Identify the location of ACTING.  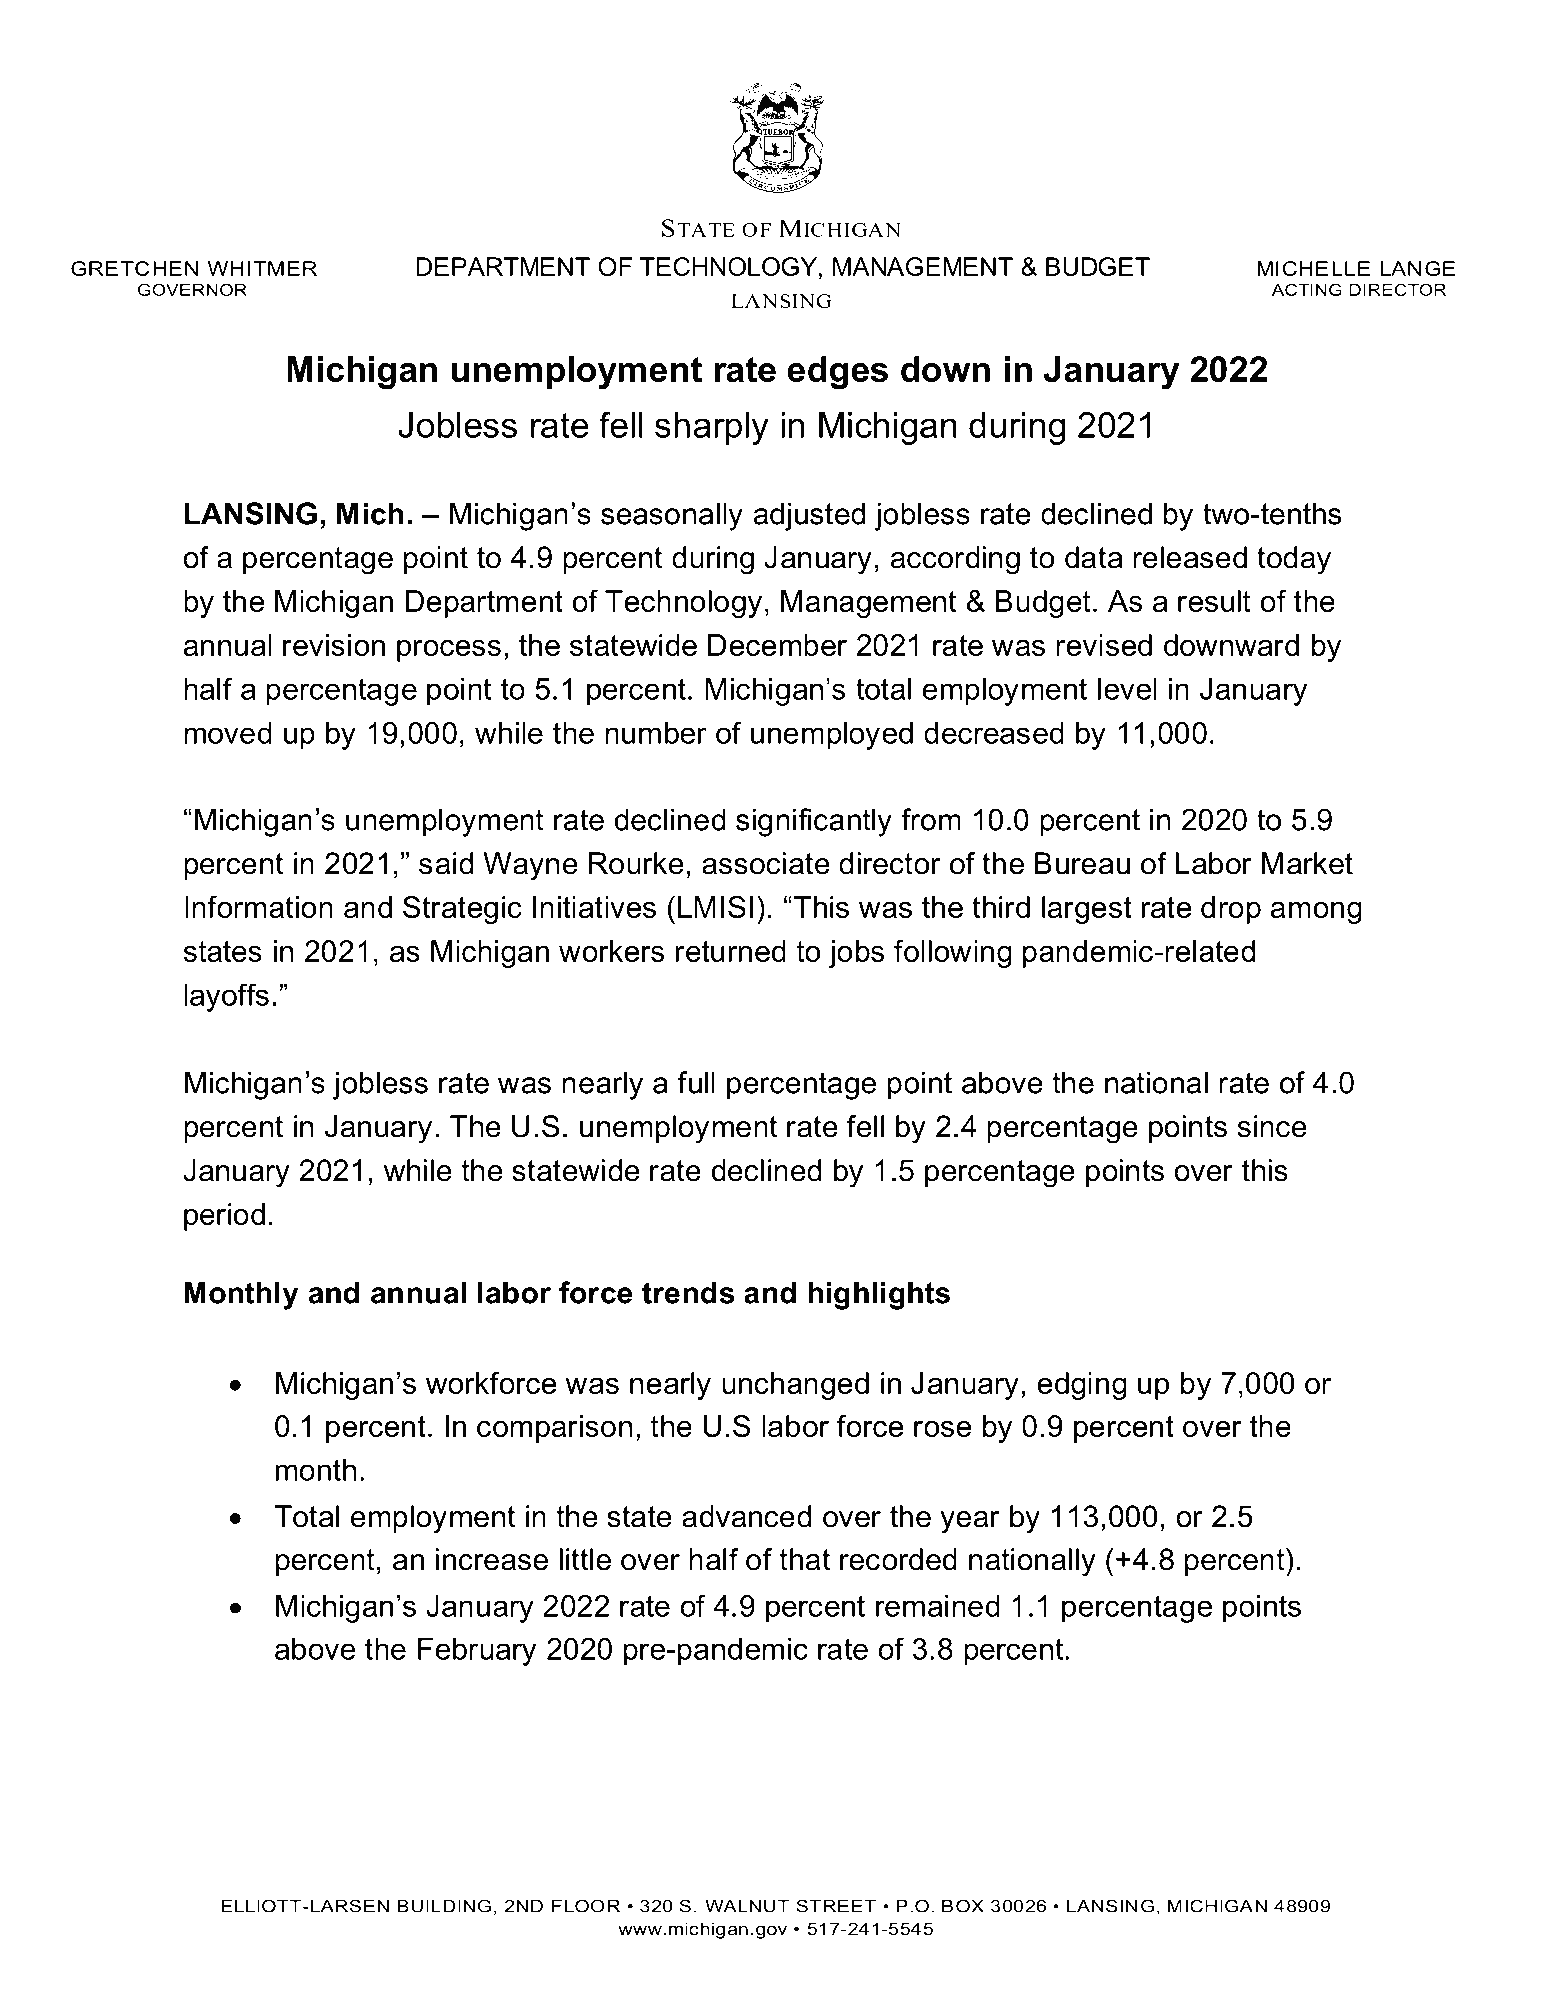
(1307, 290).
